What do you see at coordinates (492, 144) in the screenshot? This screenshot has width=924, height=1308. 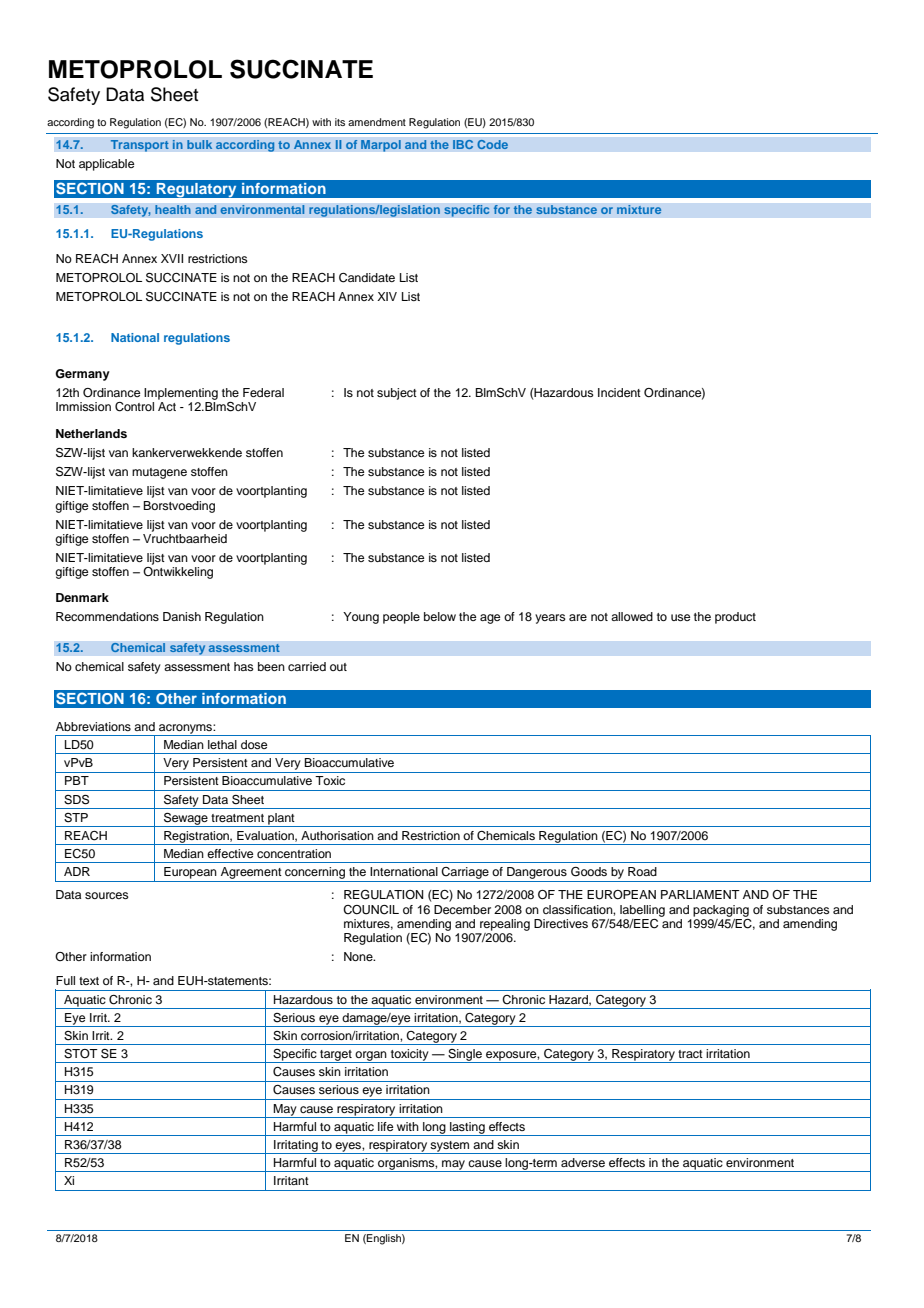 I see `Code` at bounding box center [492, 144].
